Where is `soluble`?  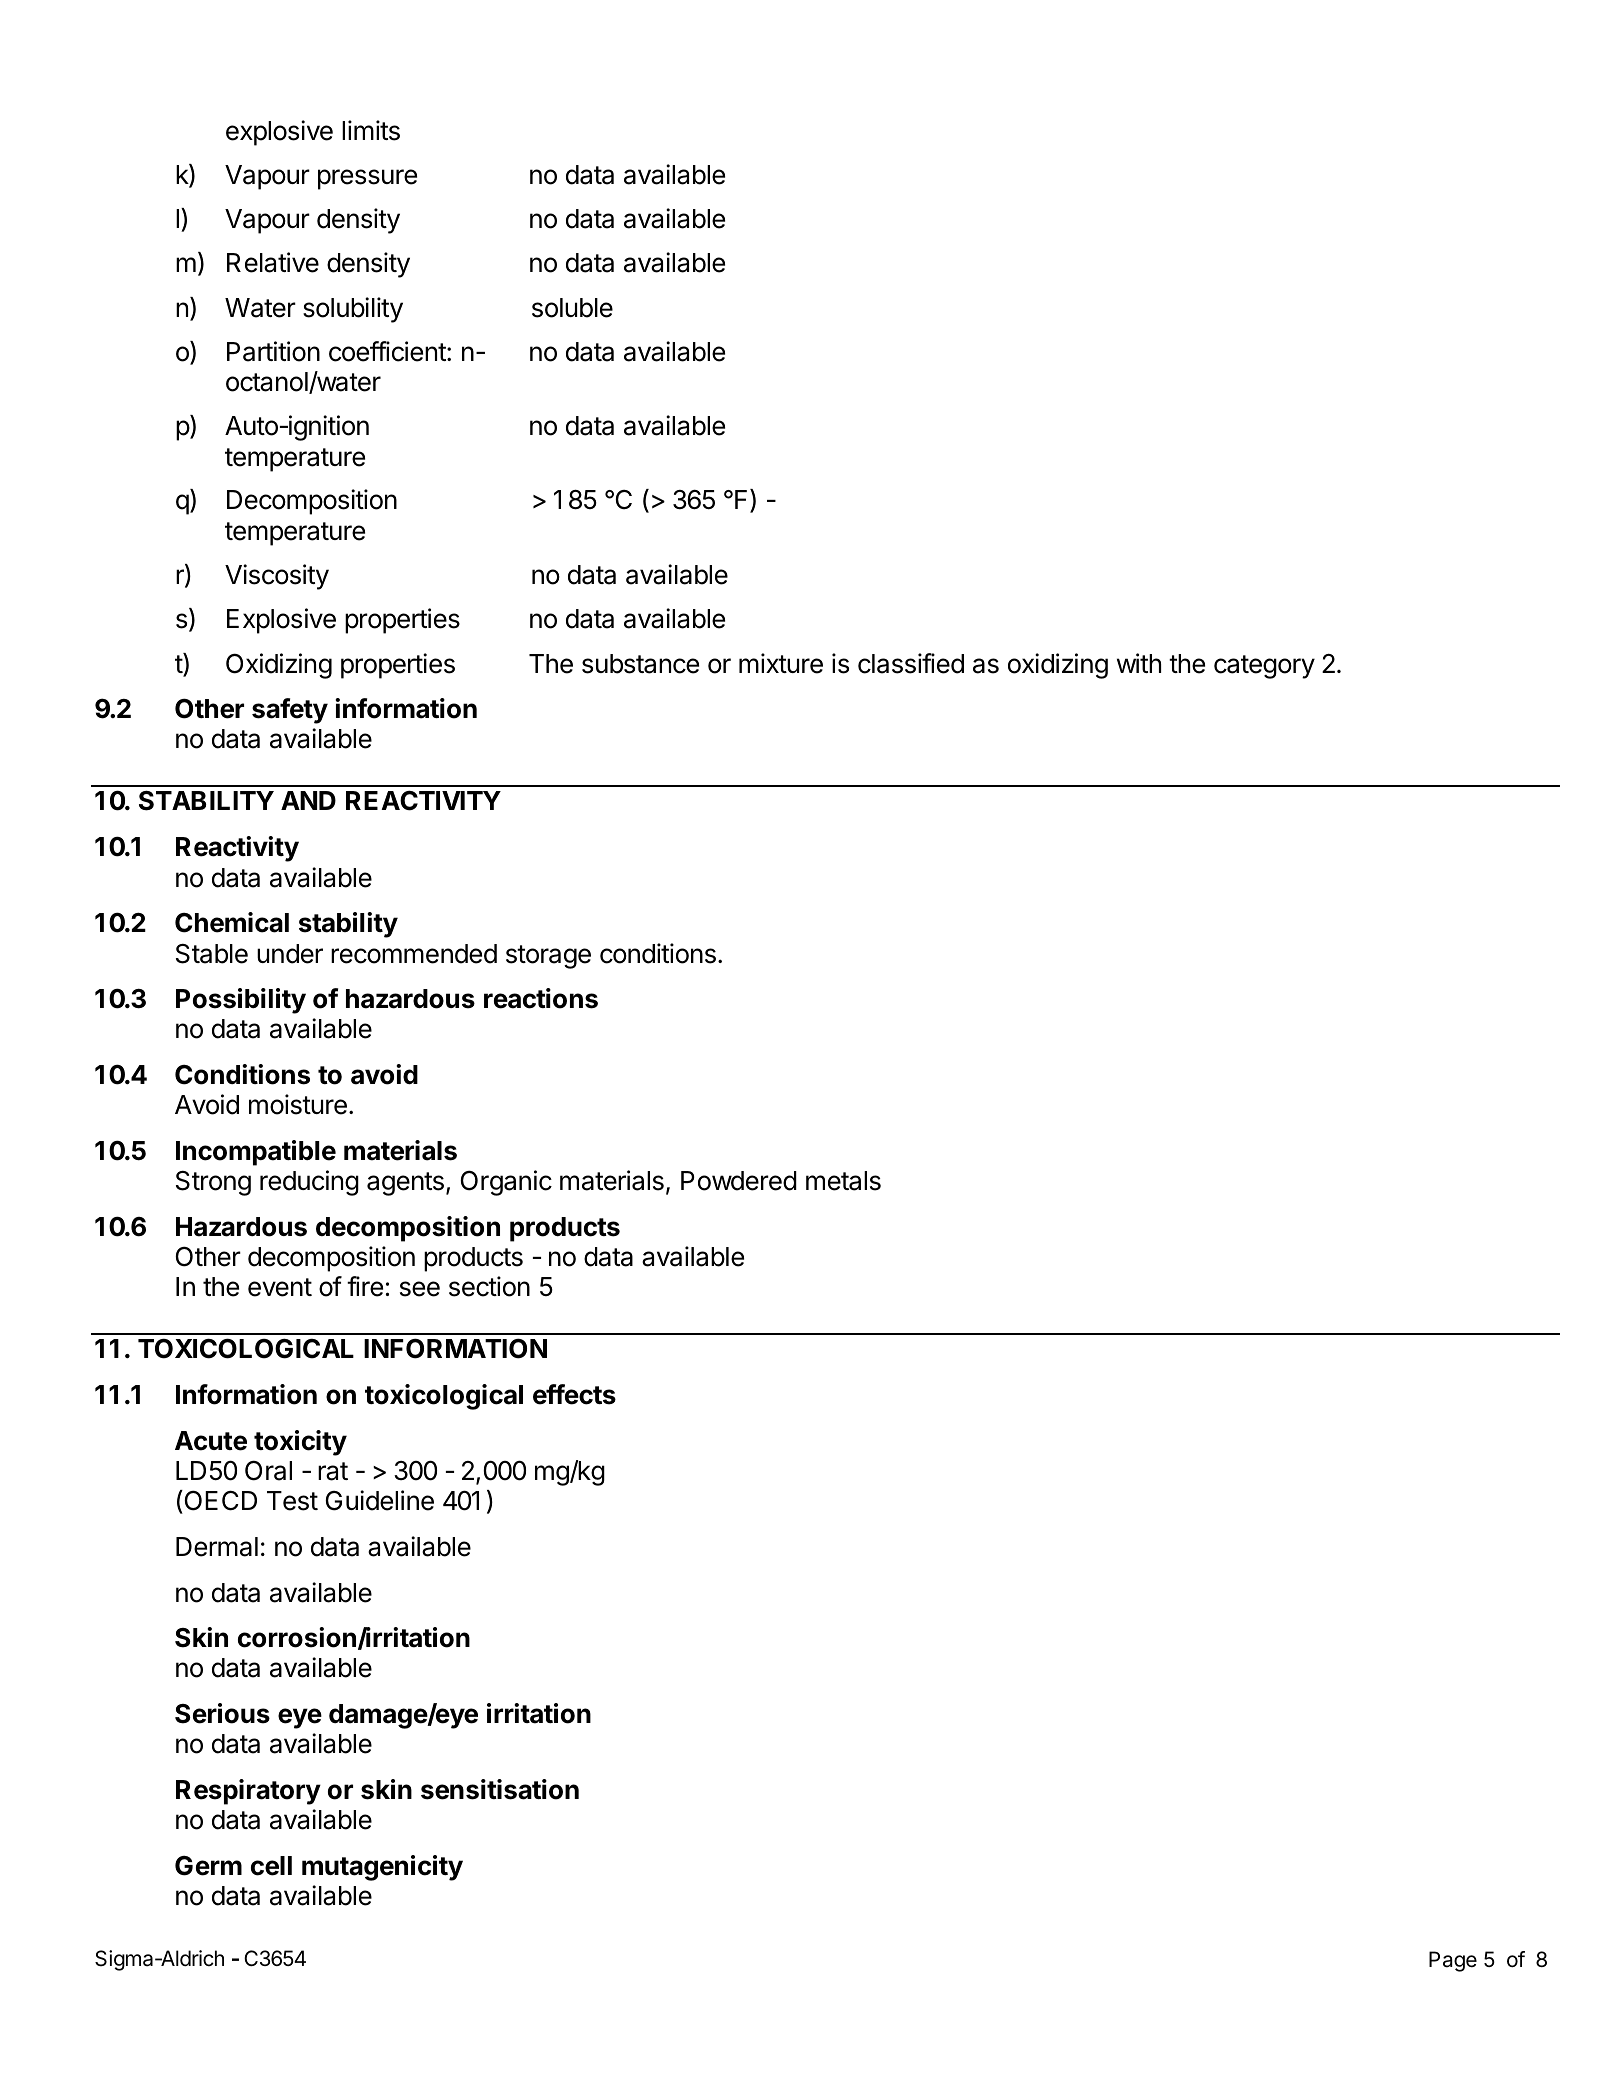
soluble is located at coordinates (572, 308).
